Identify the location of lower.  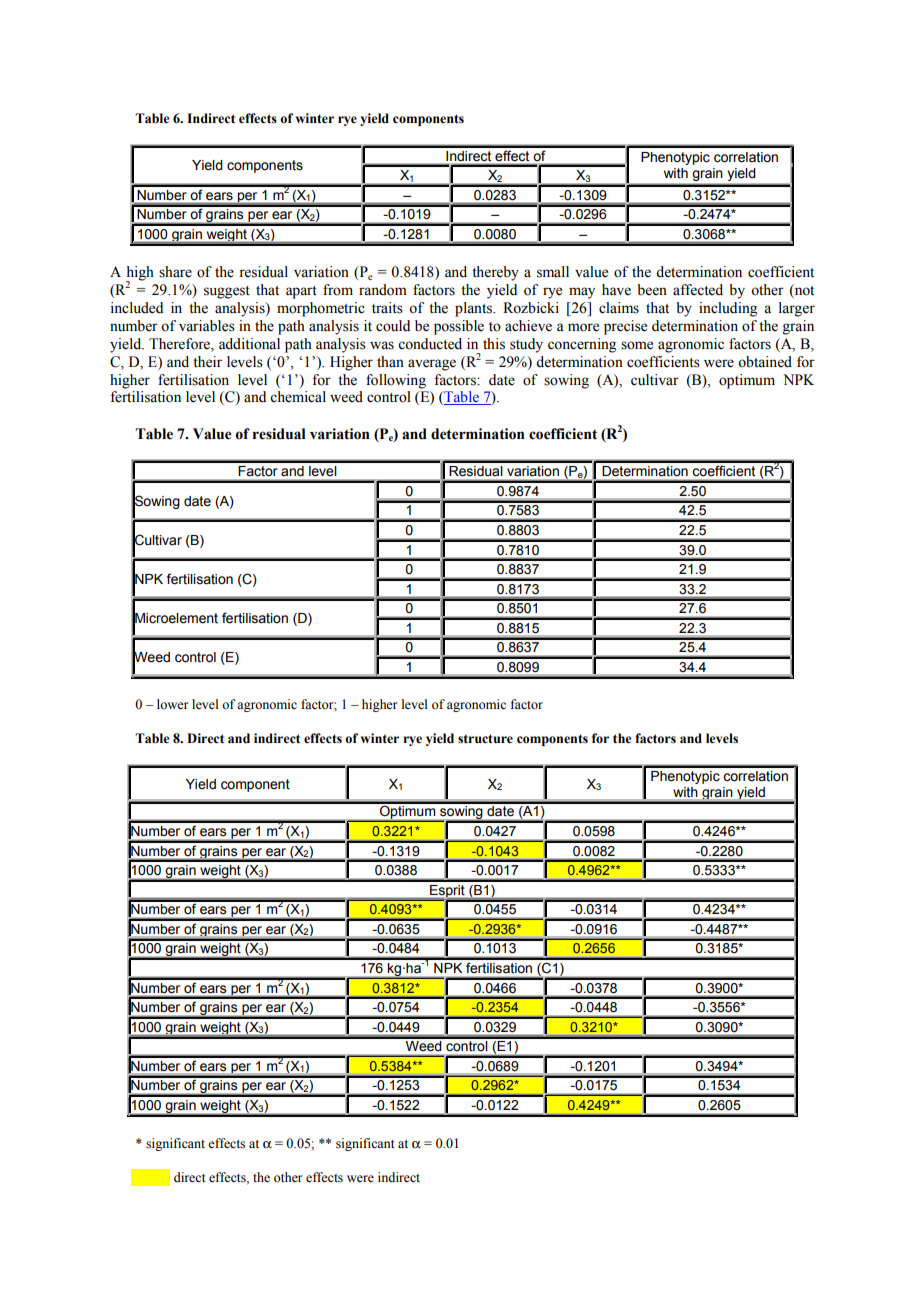
(172, 704).
